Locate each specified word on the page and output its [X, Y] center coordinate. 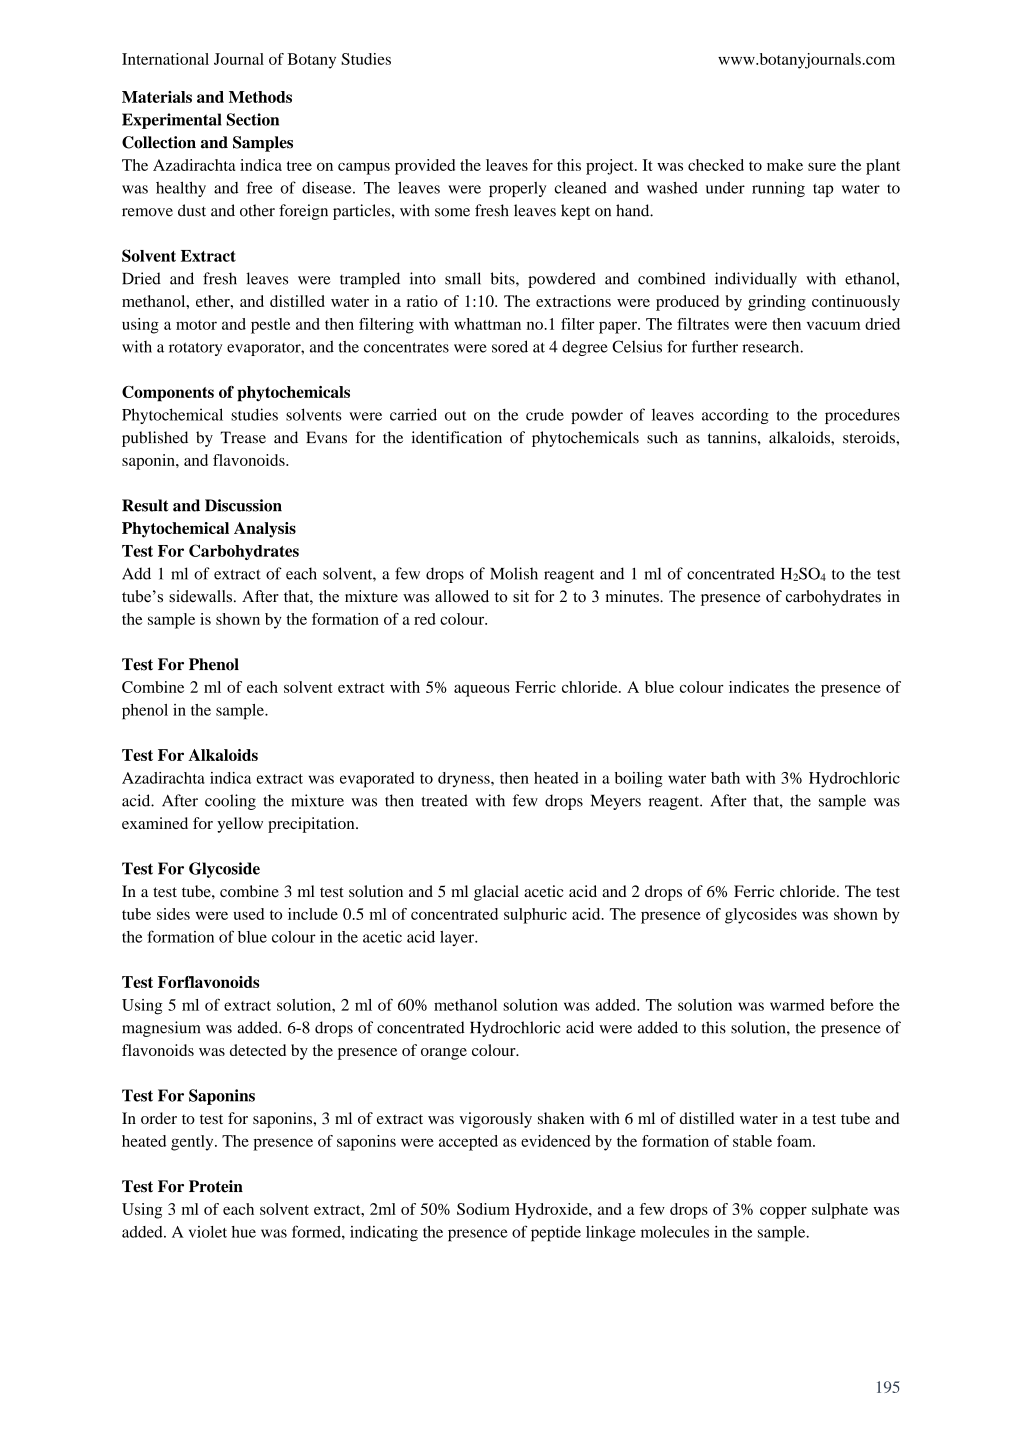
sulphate [840, 1211]
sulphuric [535, 916]
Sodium [483, 1209]
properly [517, 189]
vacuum [834, 325]
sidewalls [200, 596]
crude [545, 414]
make [785, 165]
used [249, 914]
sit [521, 596]
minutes [633, 596]
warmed [797, 1005]
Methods [260, 97]
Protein [216, 1186]
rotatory [195, 349]
